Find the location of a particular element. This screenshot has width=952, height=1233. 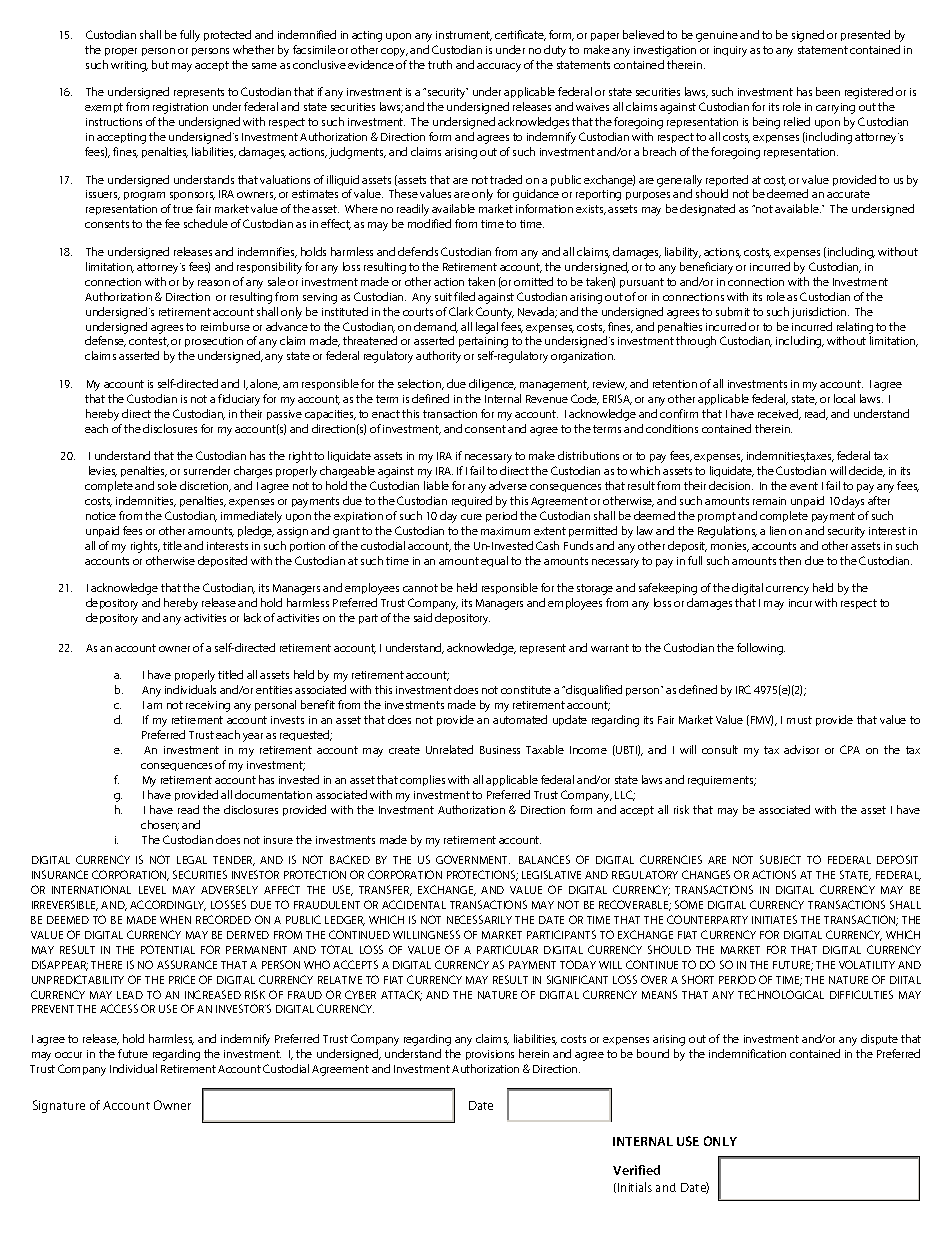

requirements is located at coordinates (722, 781).
